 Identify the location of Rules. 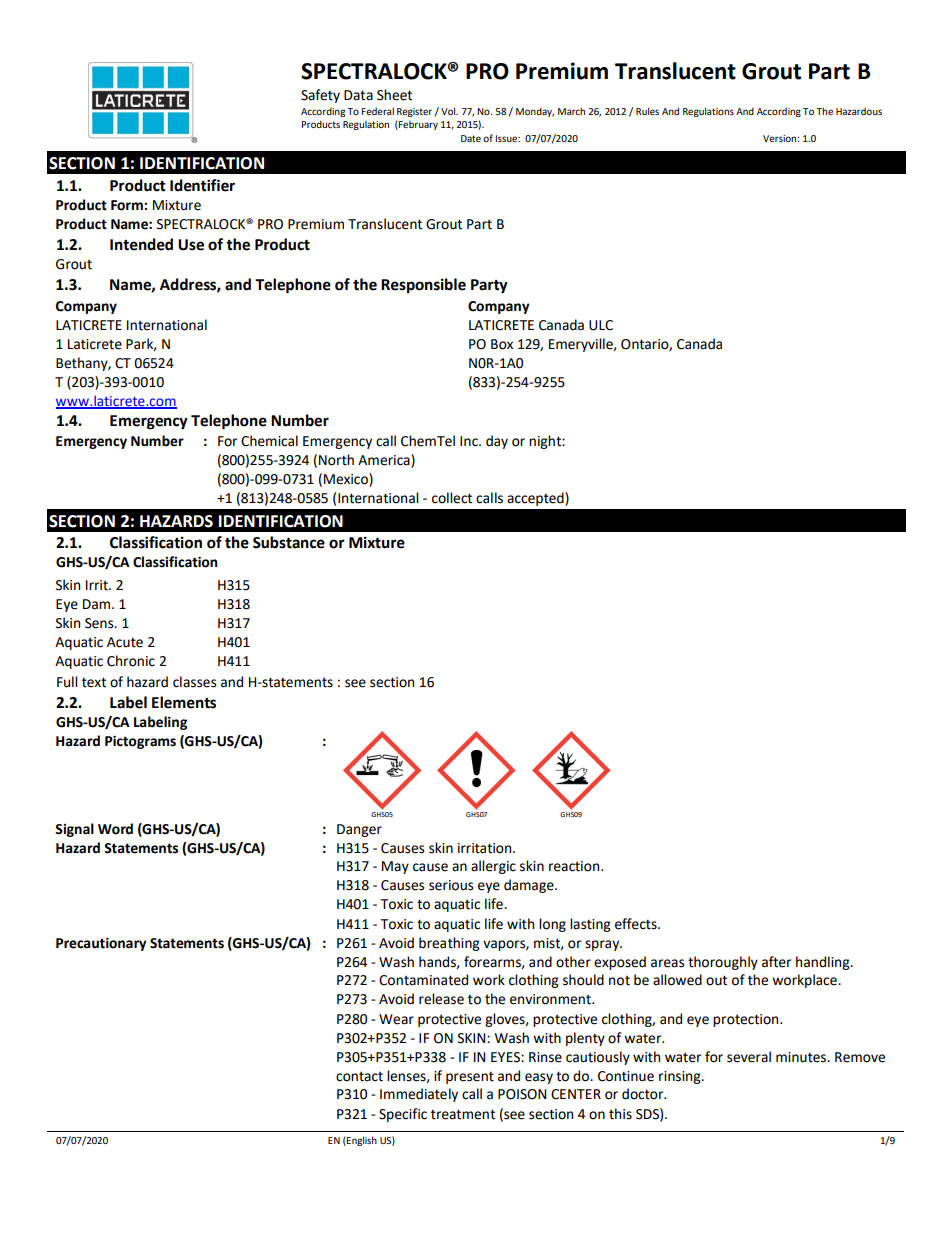
(647, 111).
